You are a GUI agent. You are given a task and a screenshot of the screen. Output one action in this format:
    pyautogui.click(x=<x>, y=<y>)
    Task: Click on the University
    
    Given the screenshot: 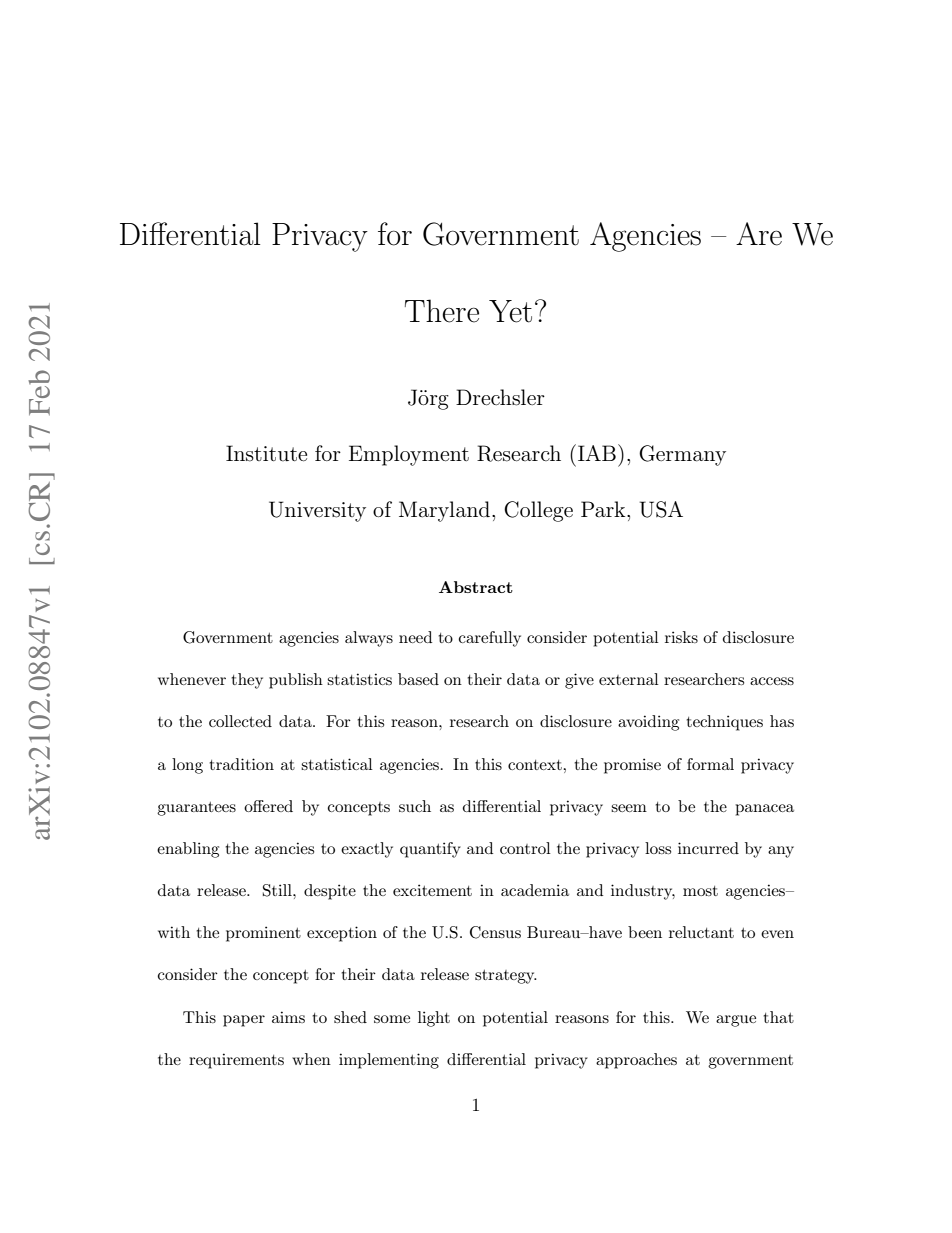 What is the action you would take?
    pyautogui.click(x=317, y=511)
